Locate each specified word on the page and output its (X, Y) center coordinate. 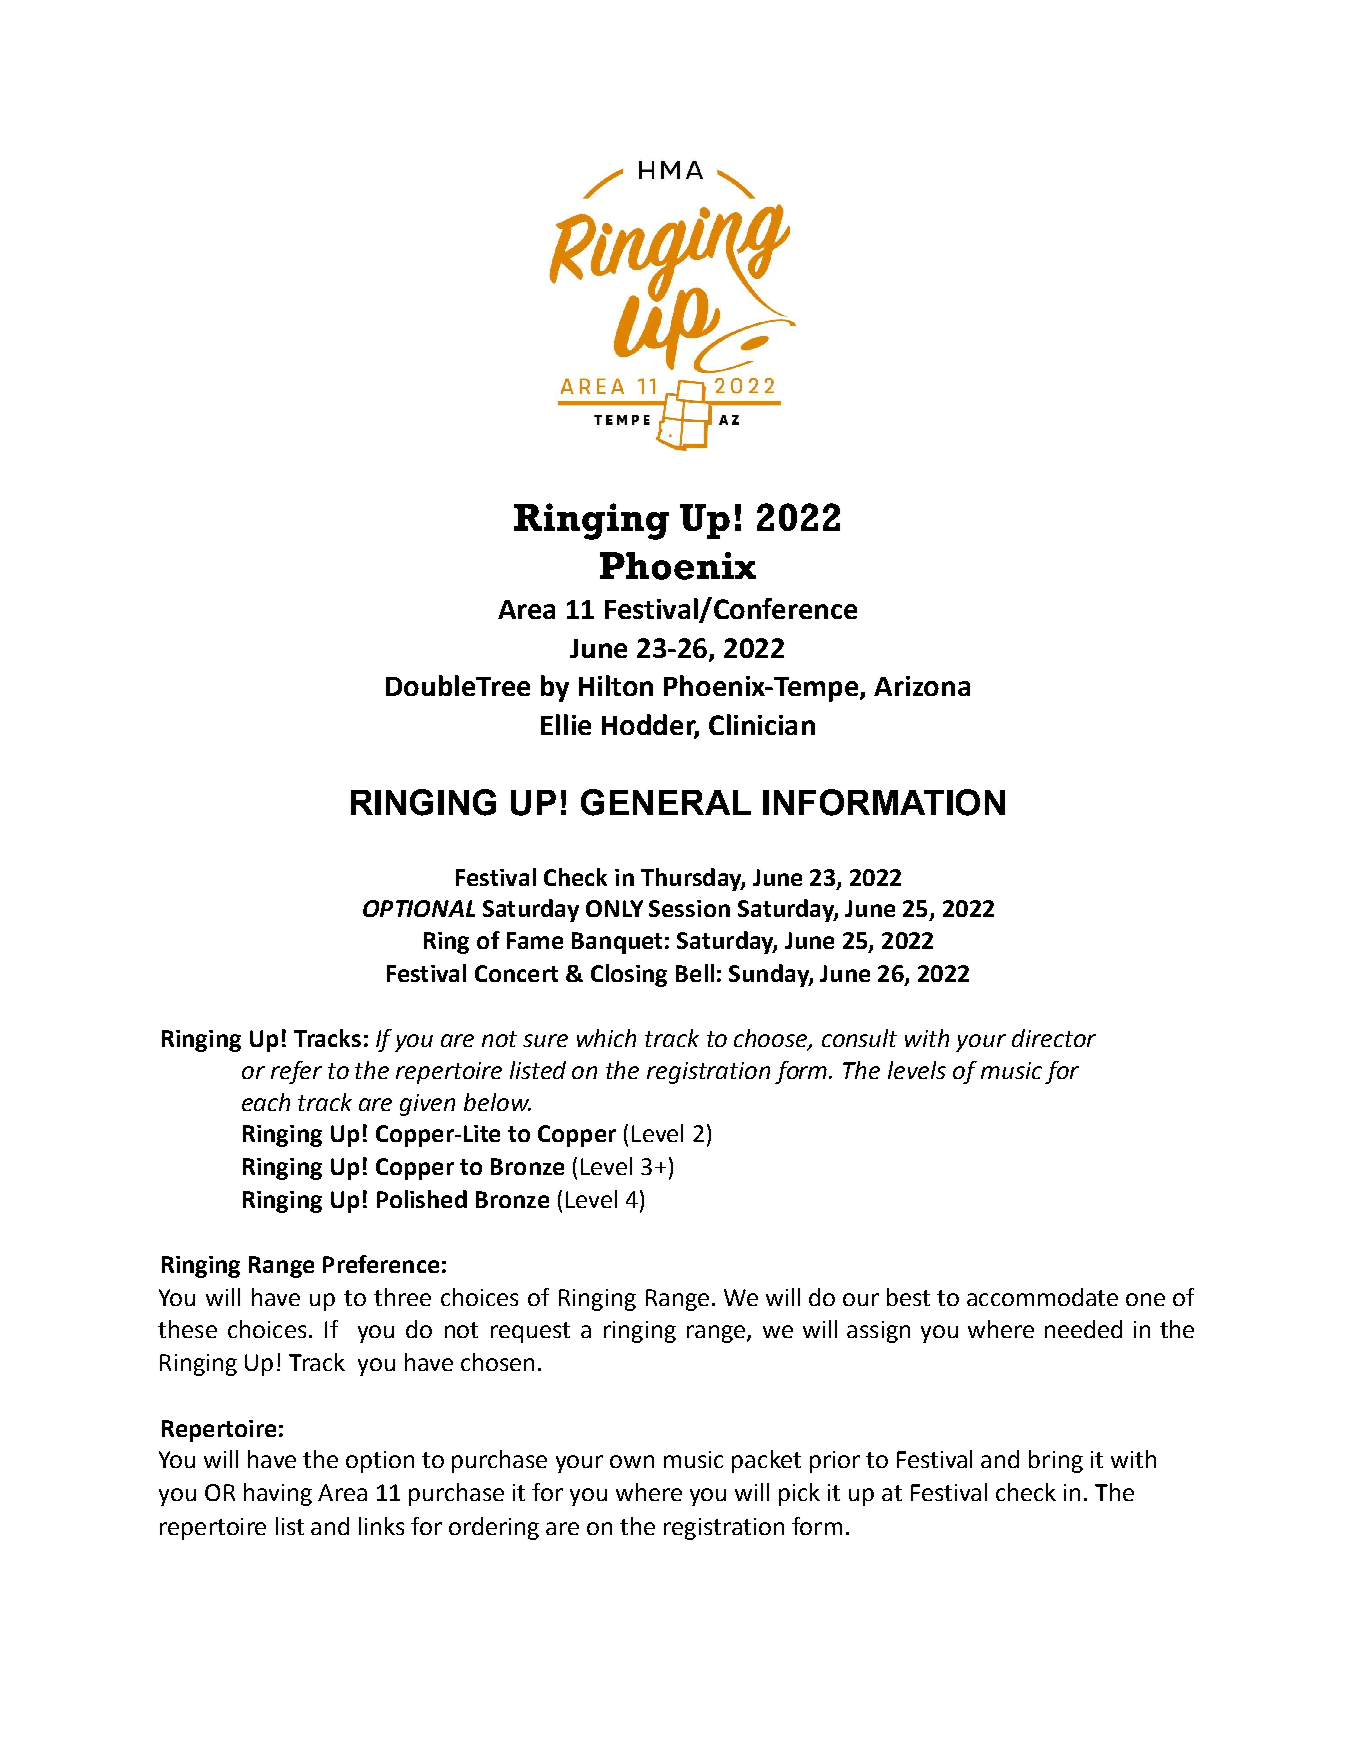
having (278, 1494)
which (606, 1038)
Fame (535, 940)
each (266, 1102)
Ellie (566, 724)
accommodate (1042, 1297)
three (402, 1297)
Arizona (922, 686)
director (1054, 1038)
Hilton (616, 685)
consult (859, 1038)
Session (689, 908)
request (530, 1332)
